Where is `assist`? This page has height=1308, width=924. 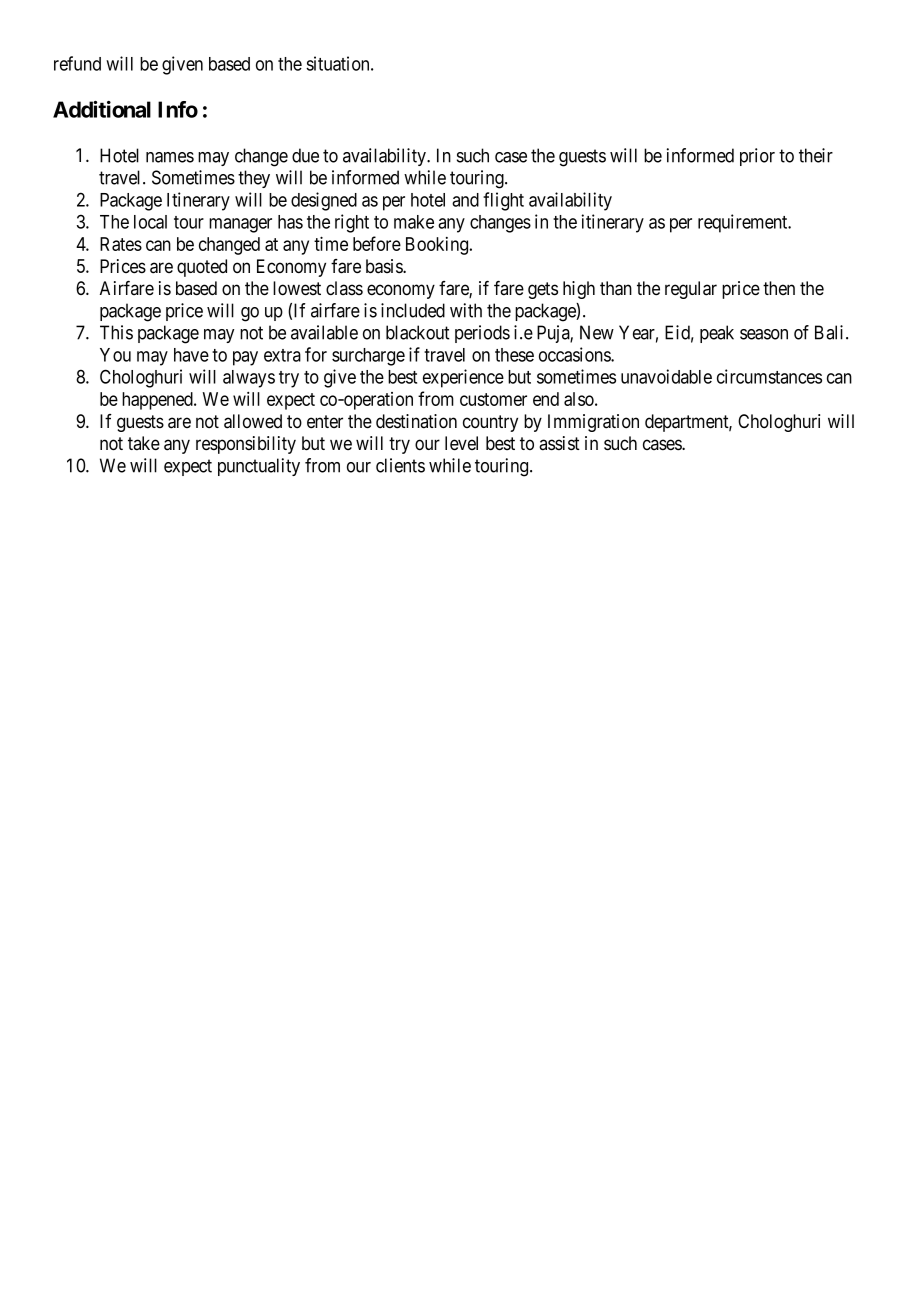 assist is located at coordinates (559, 443).
